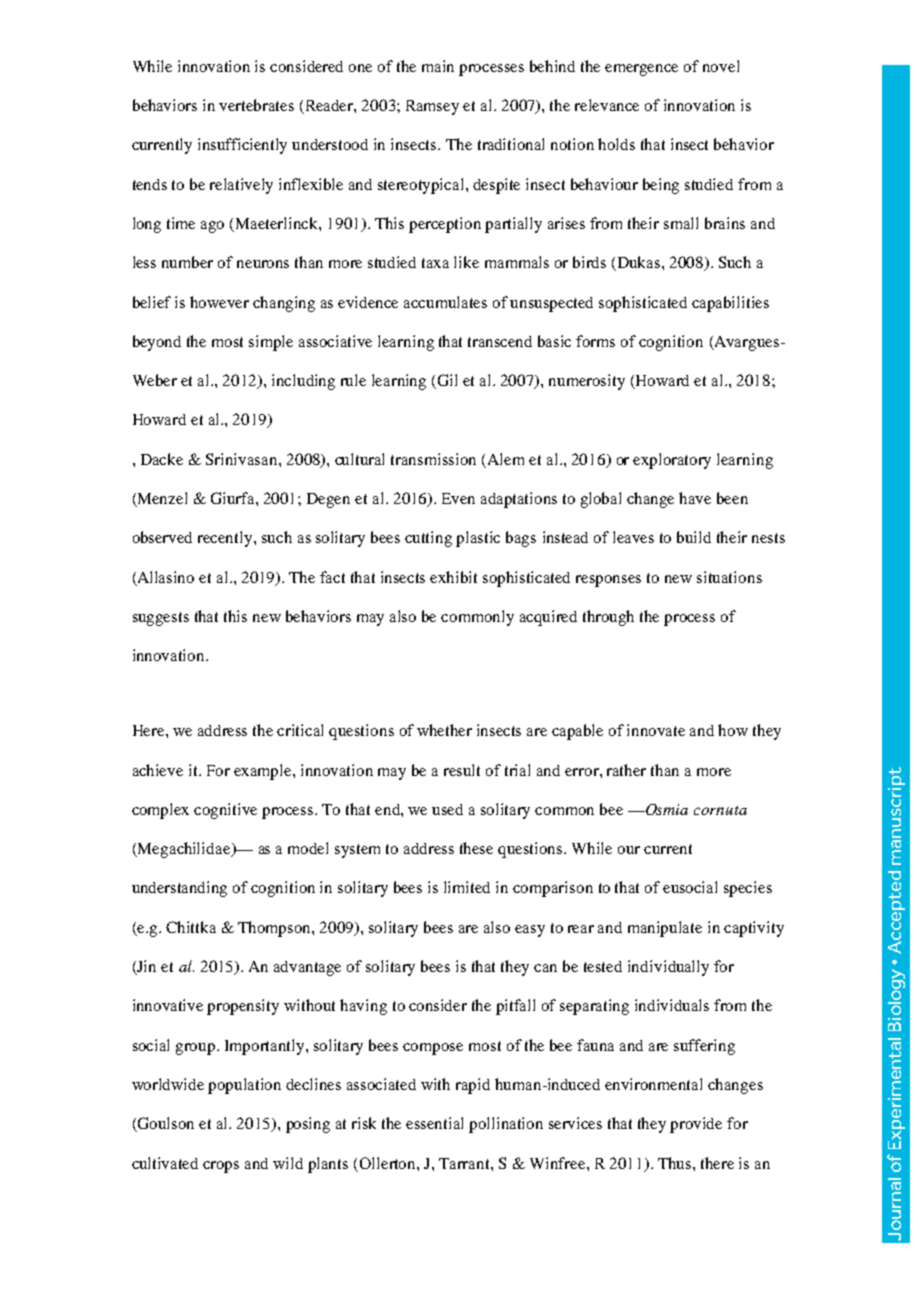 This screenshot has height=1308, width=924. Describe the element at coordinates (730, 304) in the screenshot. I see `capabilities` at that location.
